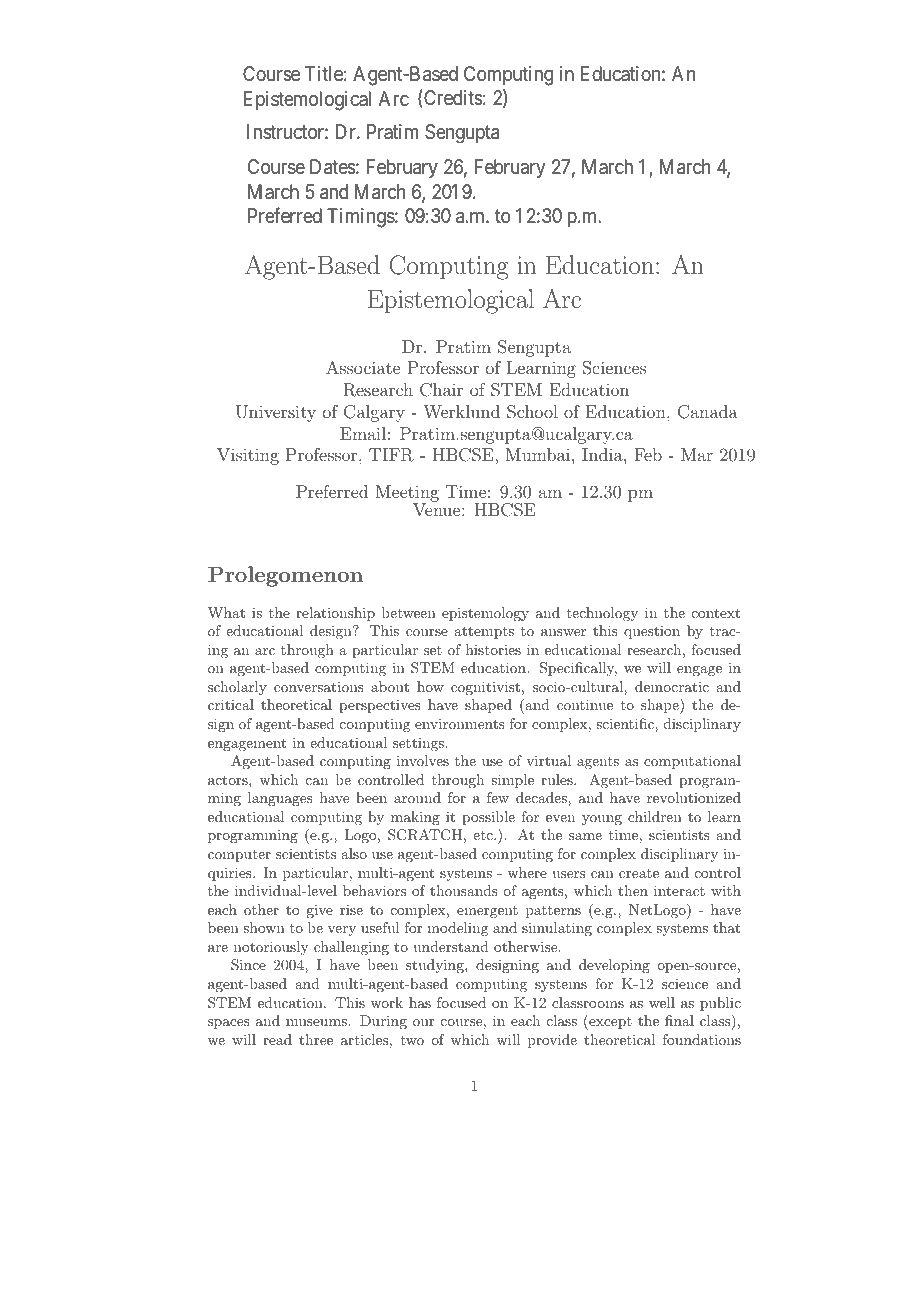  What do you see at coordinates (333, 167) in the page?
I see `Dates` at bounding box center [333, 167].
